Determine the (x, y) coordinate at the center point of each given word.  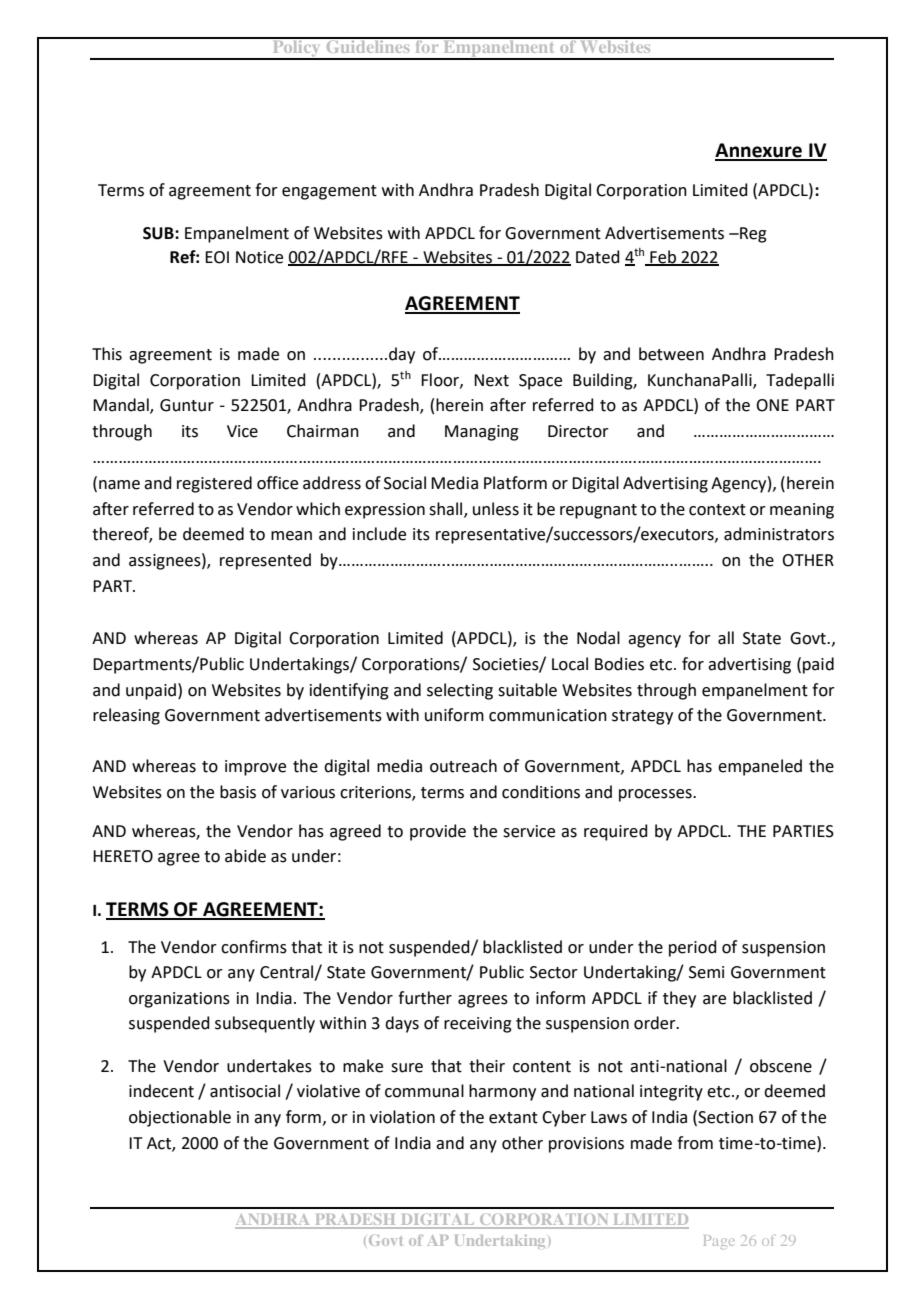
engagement (329, 192)
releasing (126, 716)
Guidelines (368, 45)
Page (719, 1242)
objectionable (180, 1118)
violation (402, 1117)
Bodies (619, 664)
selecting (460, 691)
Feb (663, 257)
